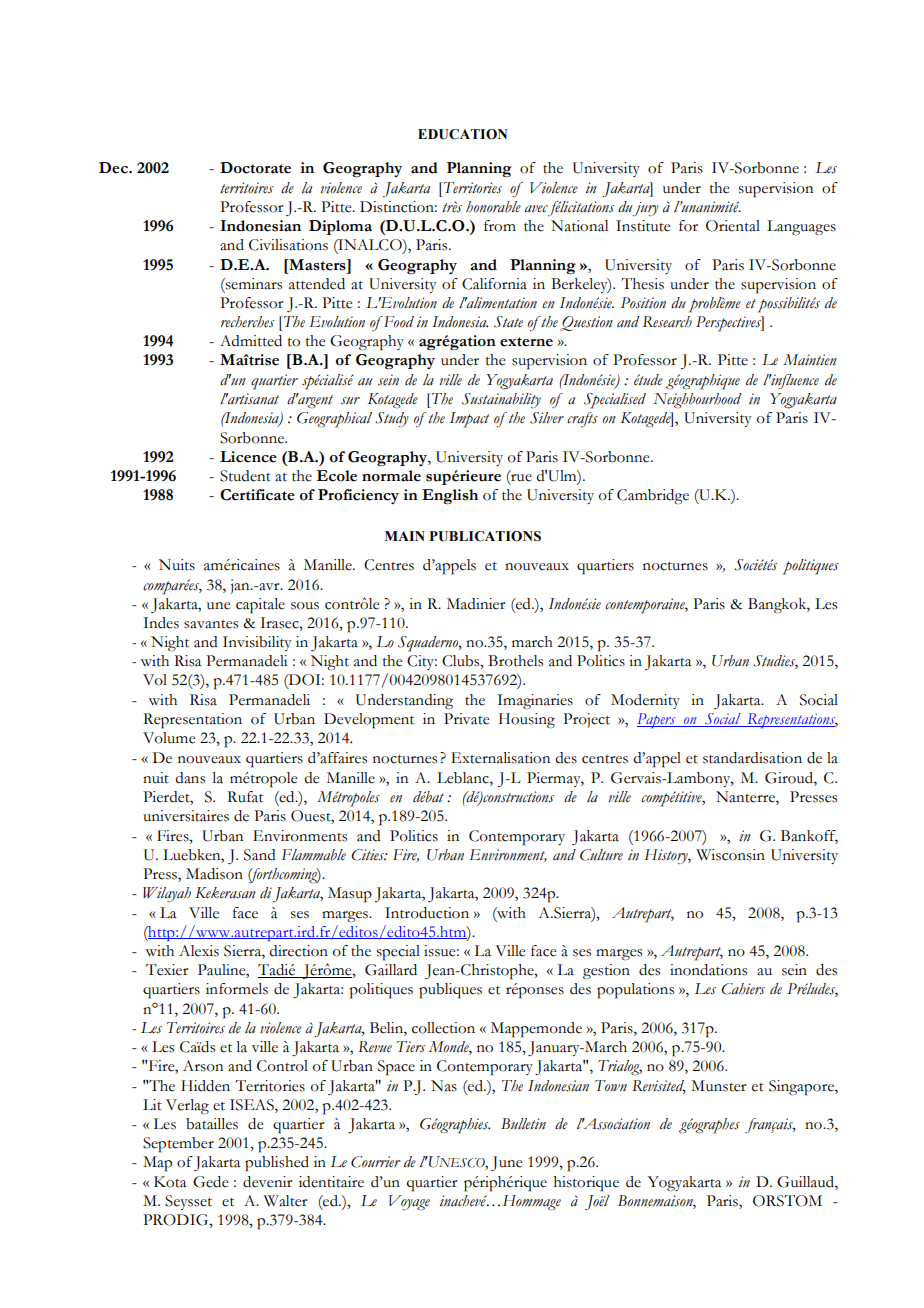  What do you see at coordinates (697, 401) in the page?
I see `Neighbourhood` at bounding box center [697, 401].
